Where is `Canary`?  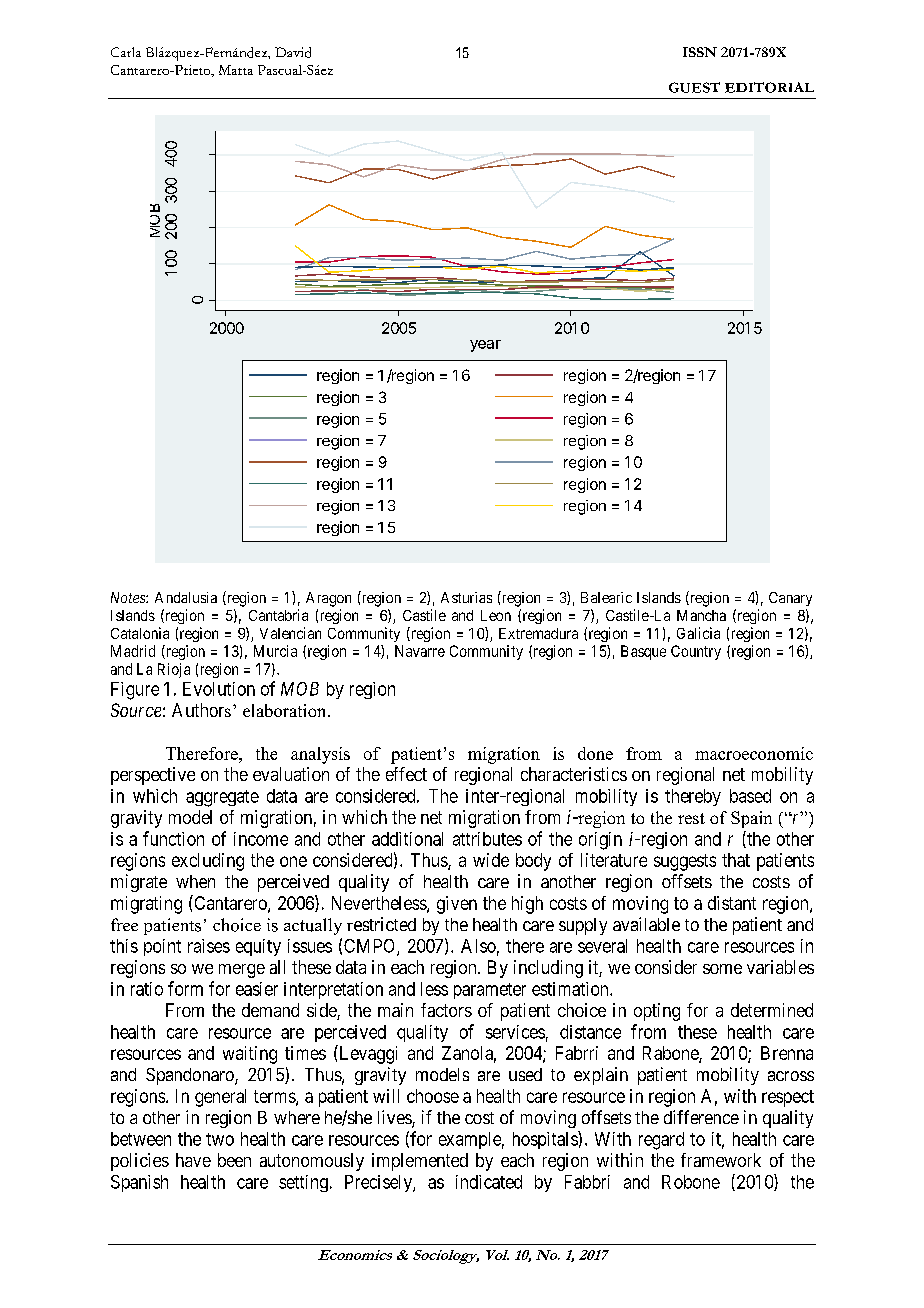
Canary is located at coordinates (790, 599).
